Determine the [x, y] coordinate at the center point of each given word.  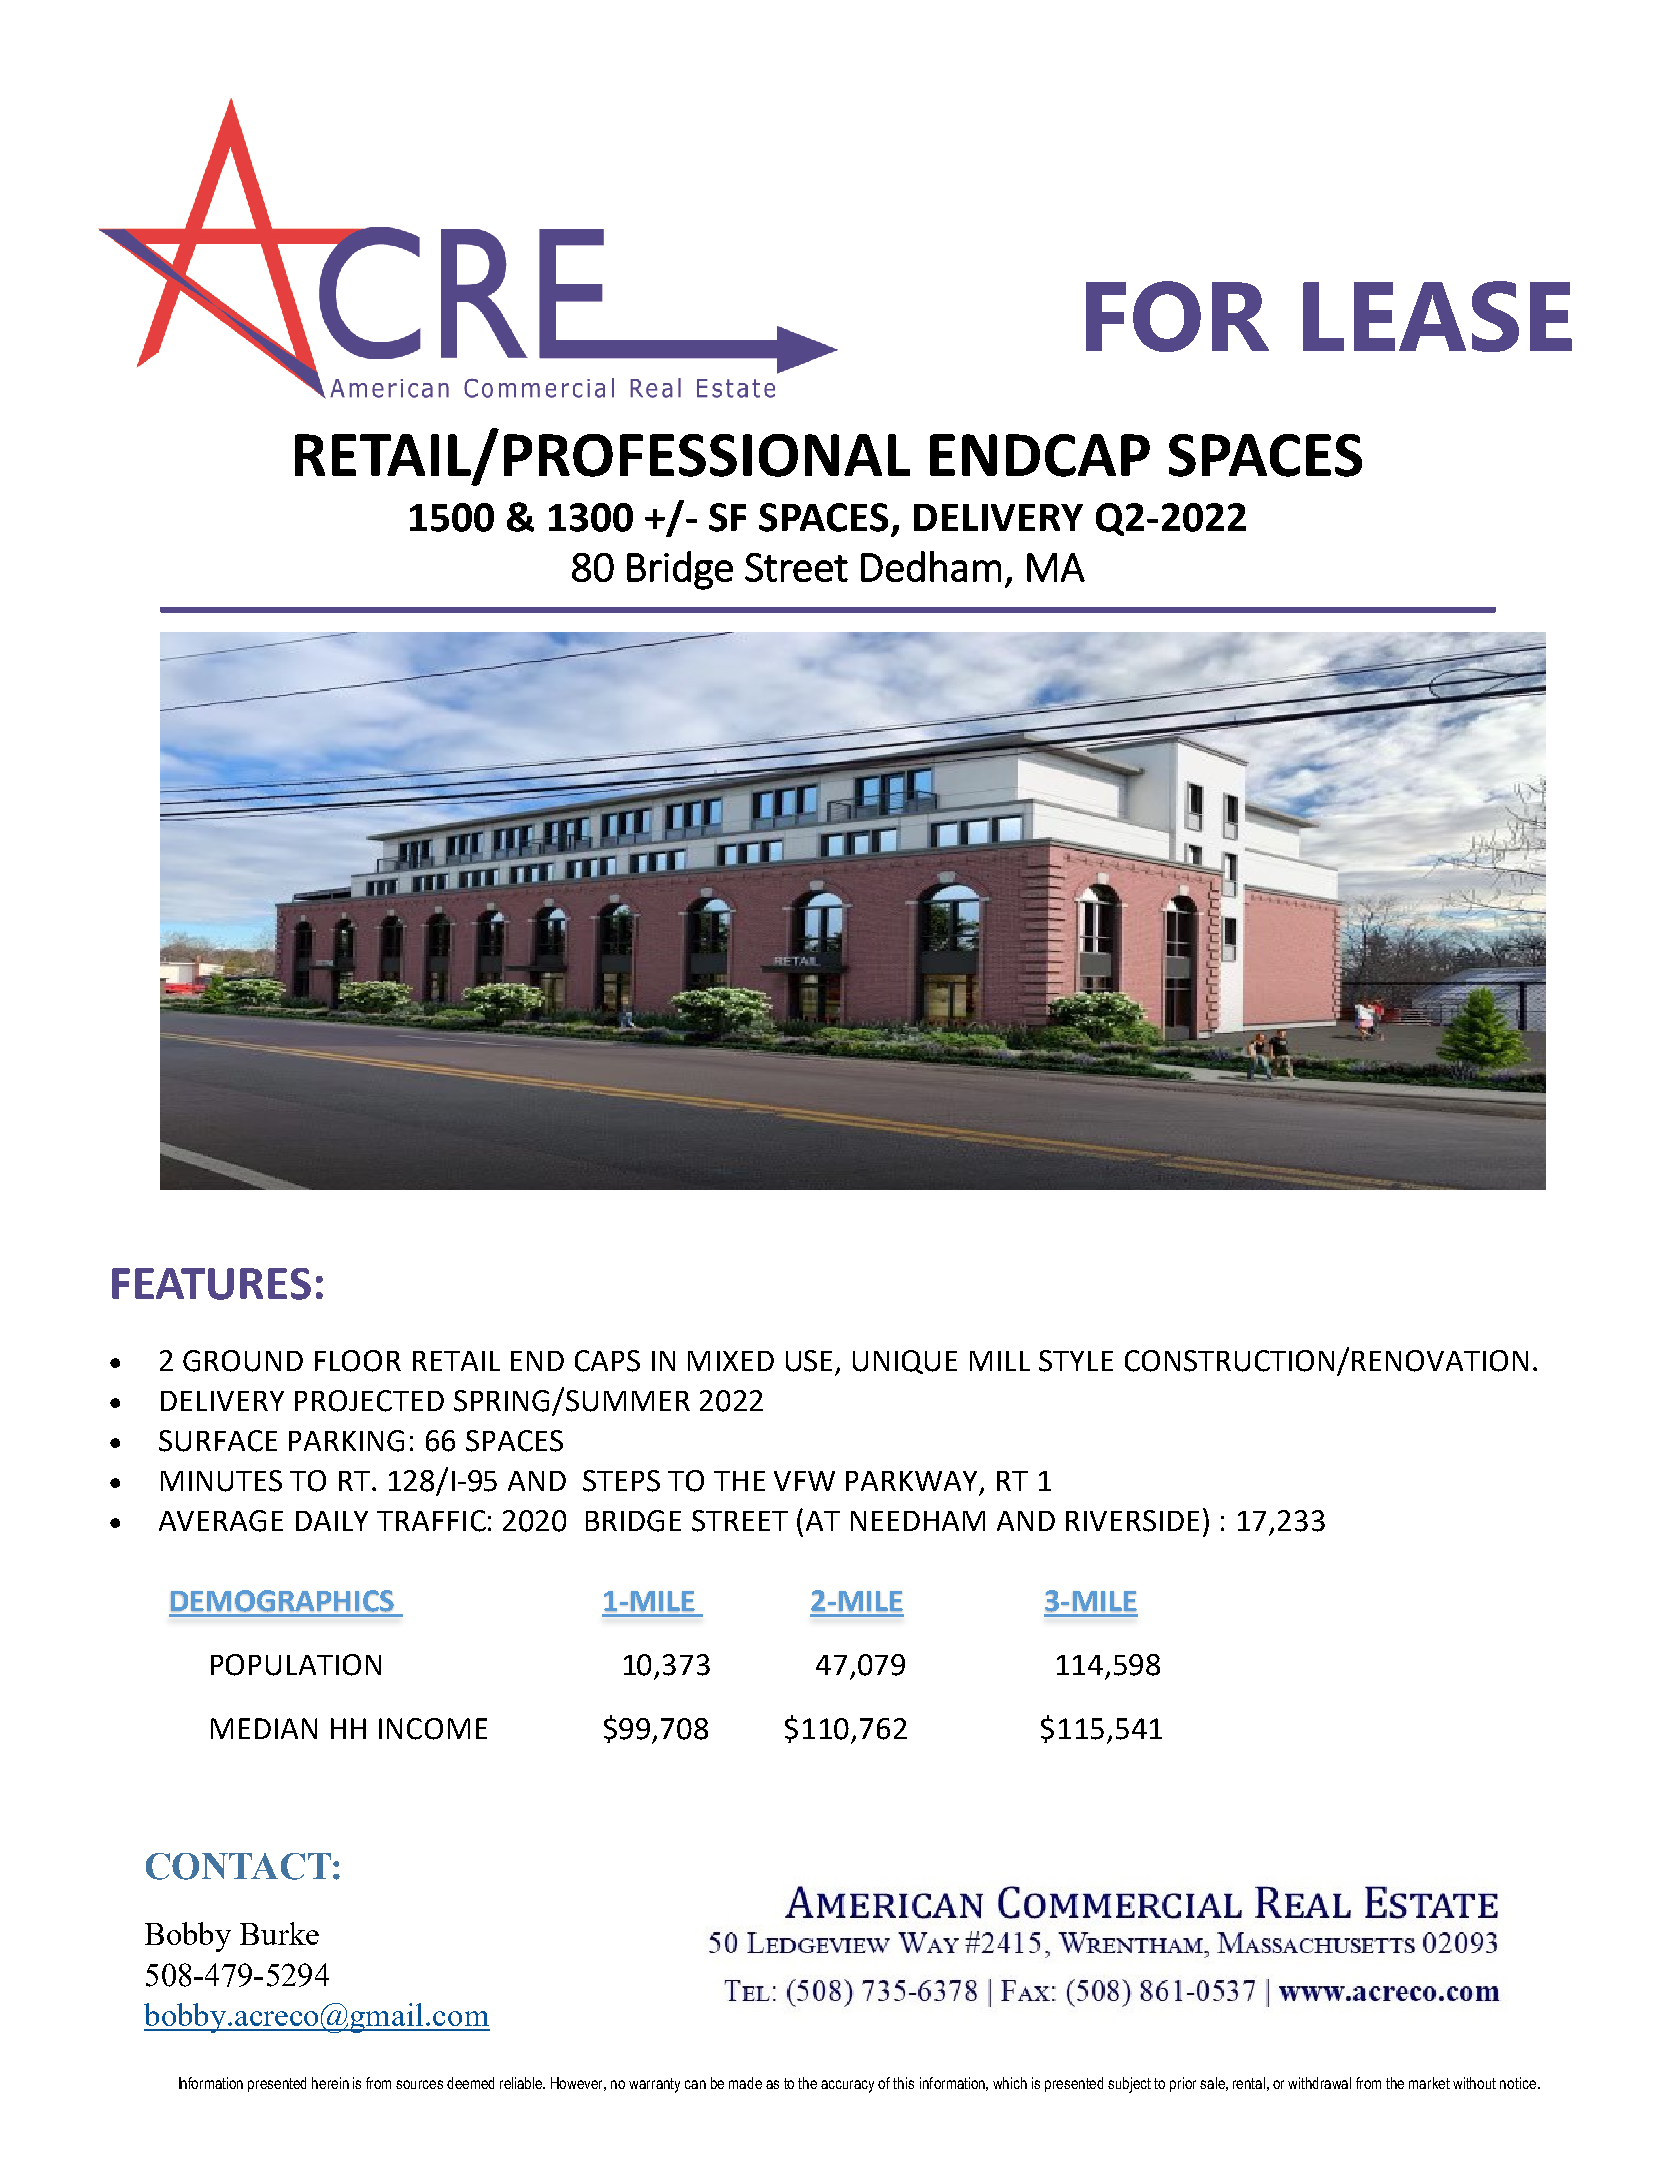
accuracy [847, 2086]
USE [809, 1361]
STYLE [1076, 1361]
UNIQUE [905, 1362]
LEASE [1437, 316]
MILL [1000, 1361]
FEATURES [211, 1284]
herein [330, 2083]
